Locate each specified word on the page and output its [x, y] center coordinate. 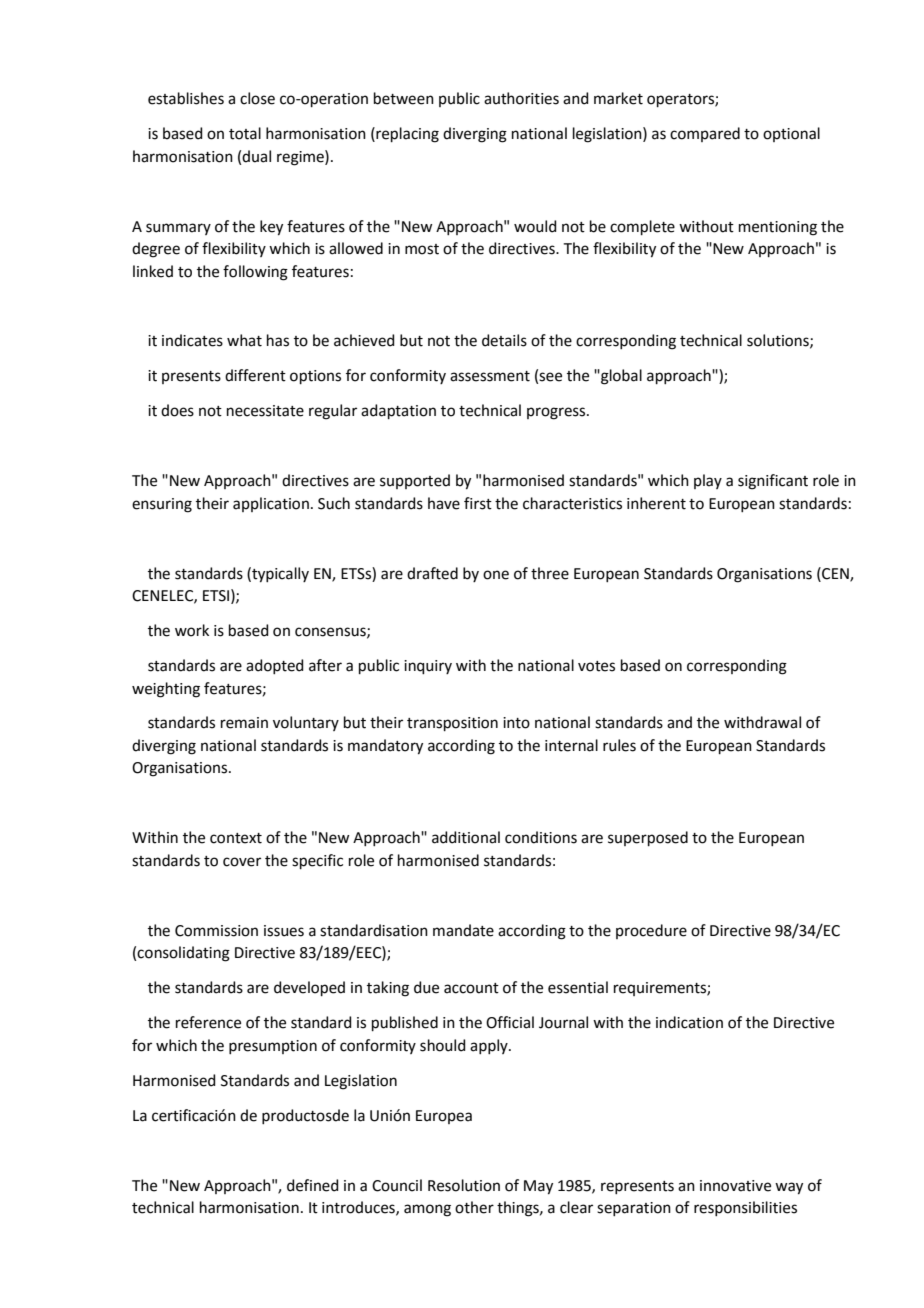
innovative [735, 1186]
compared [705, 134]
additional [466, 837]
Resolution [464, 1185]
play [708, 481]
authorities [521, 98]
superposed [648, 838]
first [478, 503]
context [236, 838]
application [271, 504]
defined [313, 1185]
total [245, 133]
